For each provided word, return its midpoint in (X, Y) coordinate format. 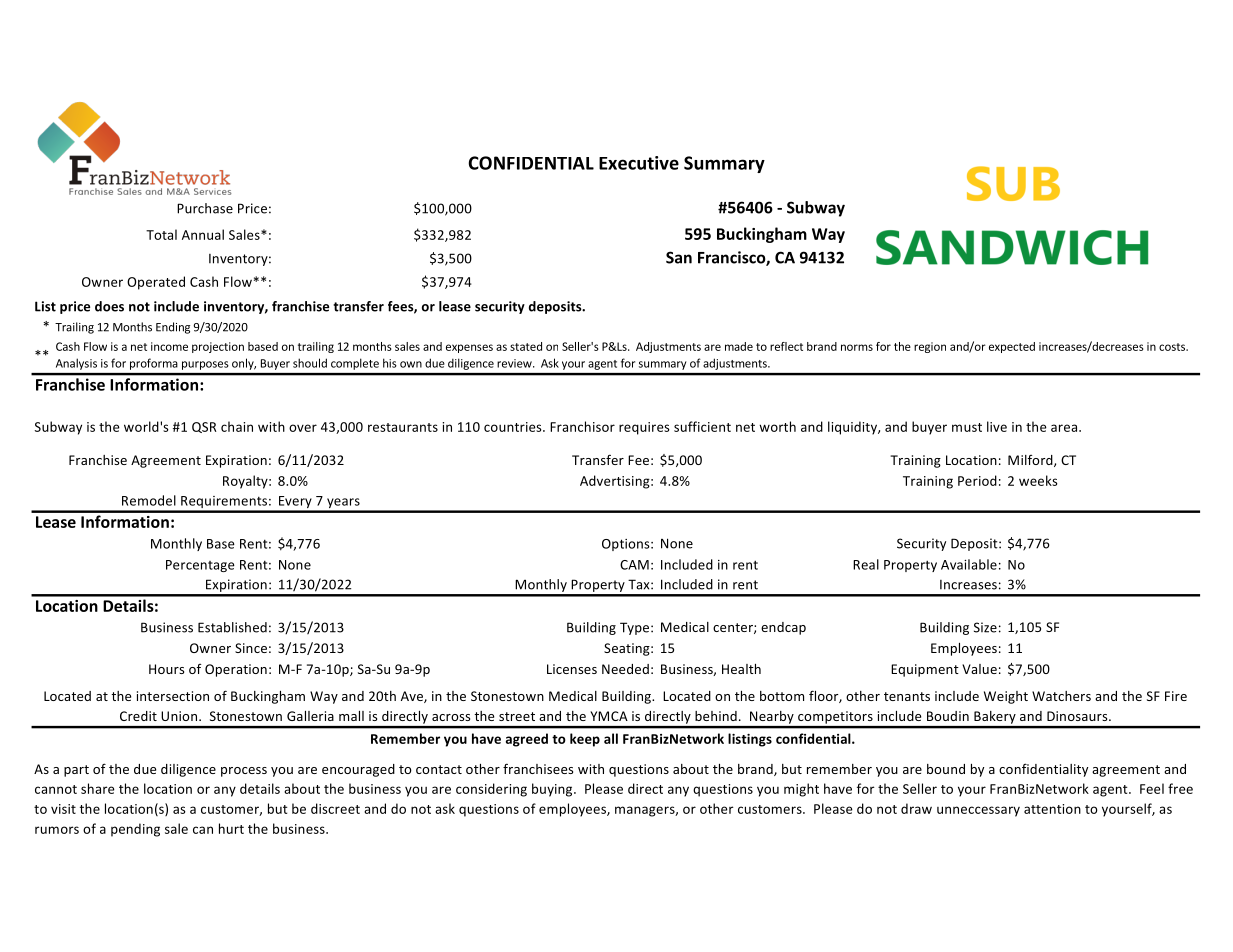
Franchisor (582, 426)
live (997, 426)
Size (985, 627)
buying (553, 790)
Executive (639, 163)
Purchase (205, 208)
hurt (231, 828)
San (679, 257)
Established (232, 627)
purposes (205, 365)
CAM (634, 565)
